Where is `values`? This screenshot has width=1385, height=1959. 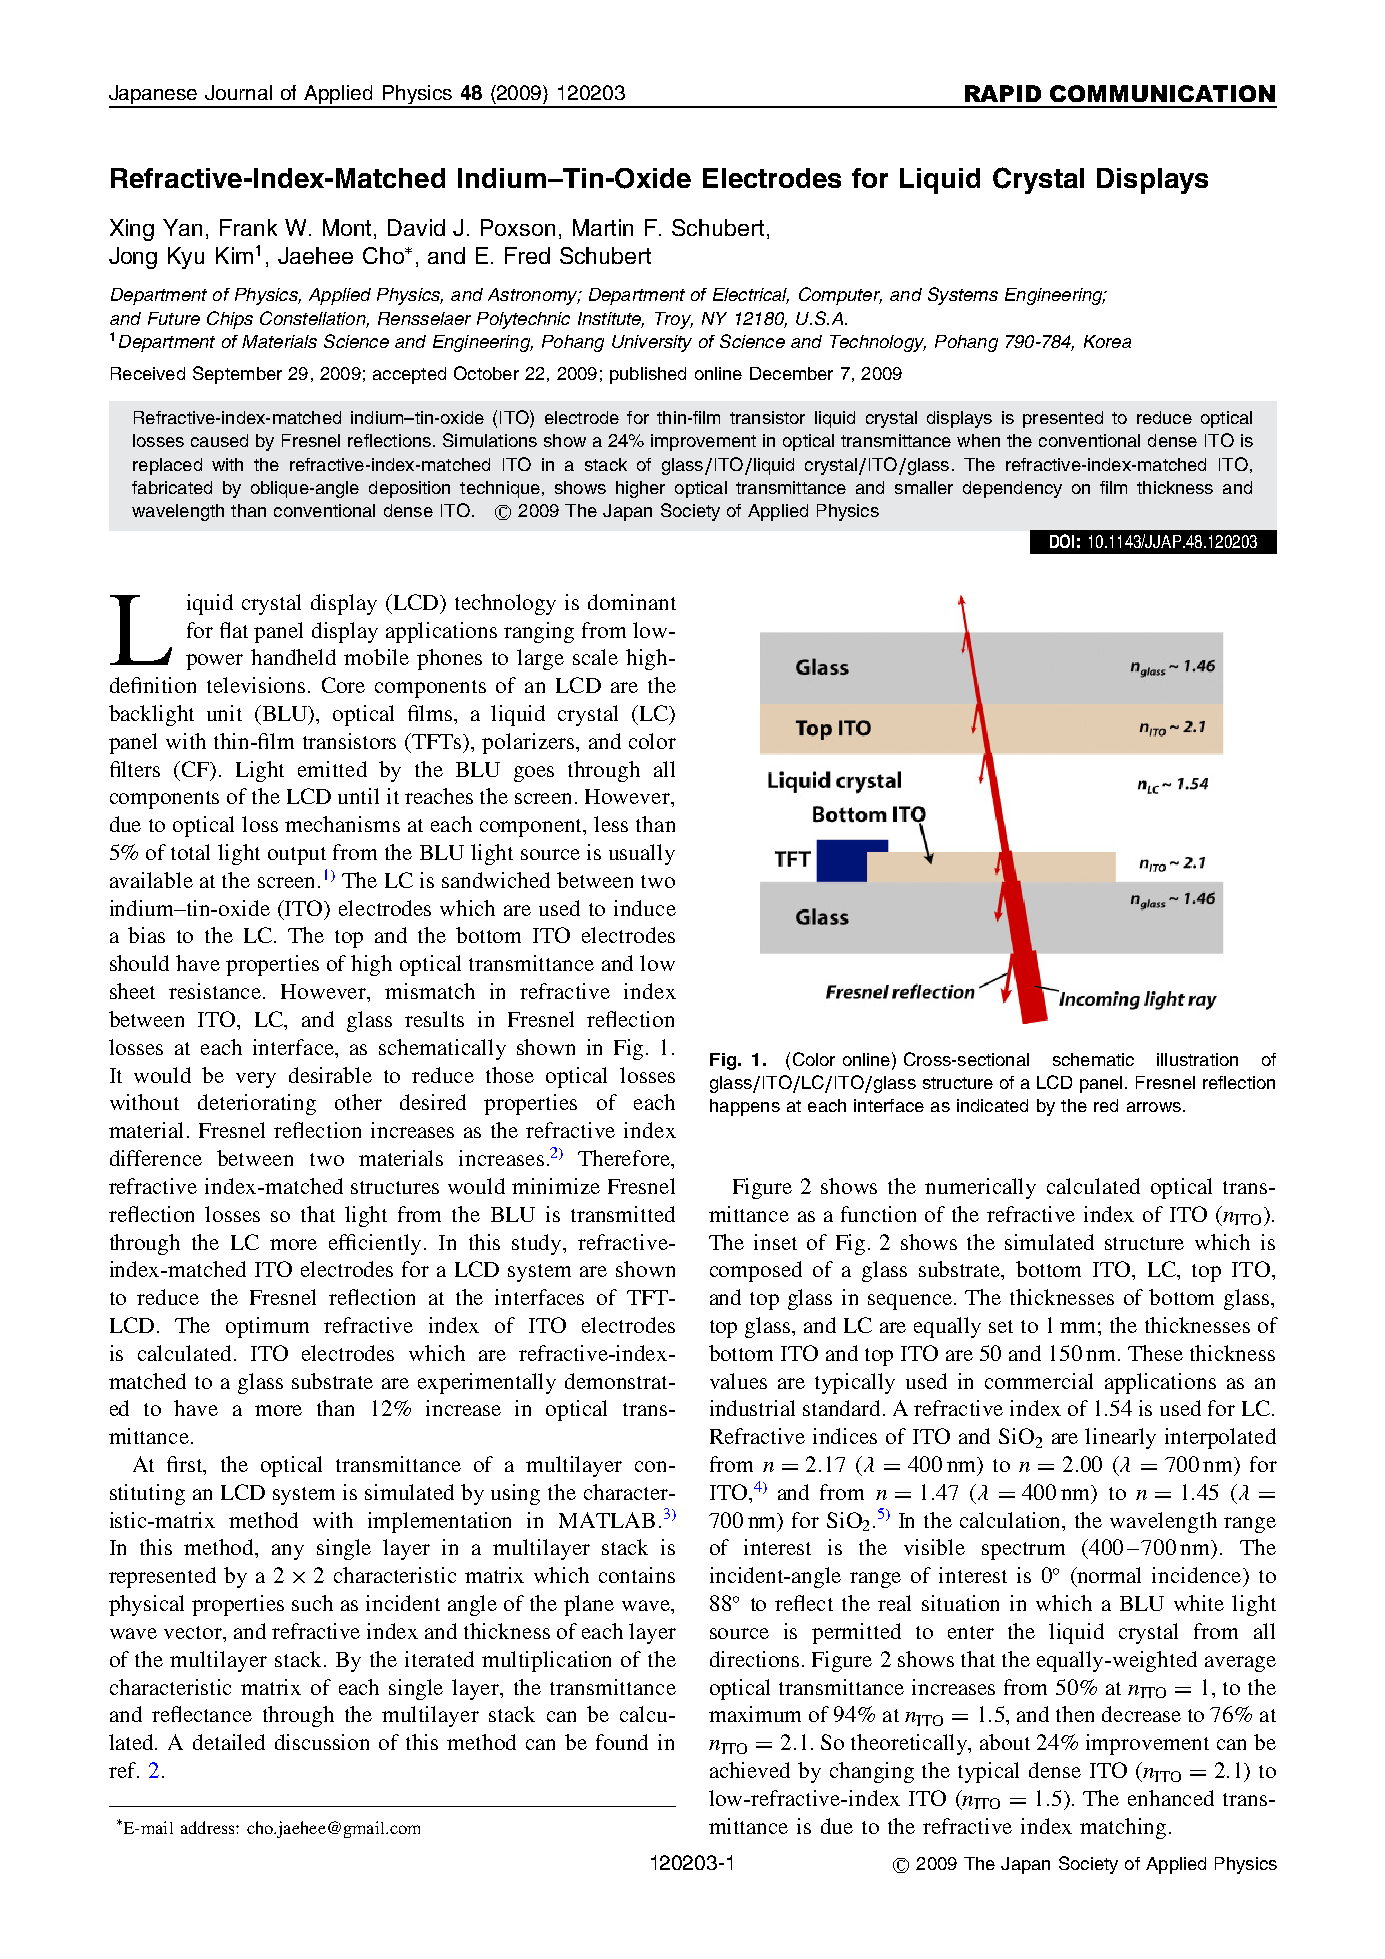
values is located at coordinates (738, 1381).
